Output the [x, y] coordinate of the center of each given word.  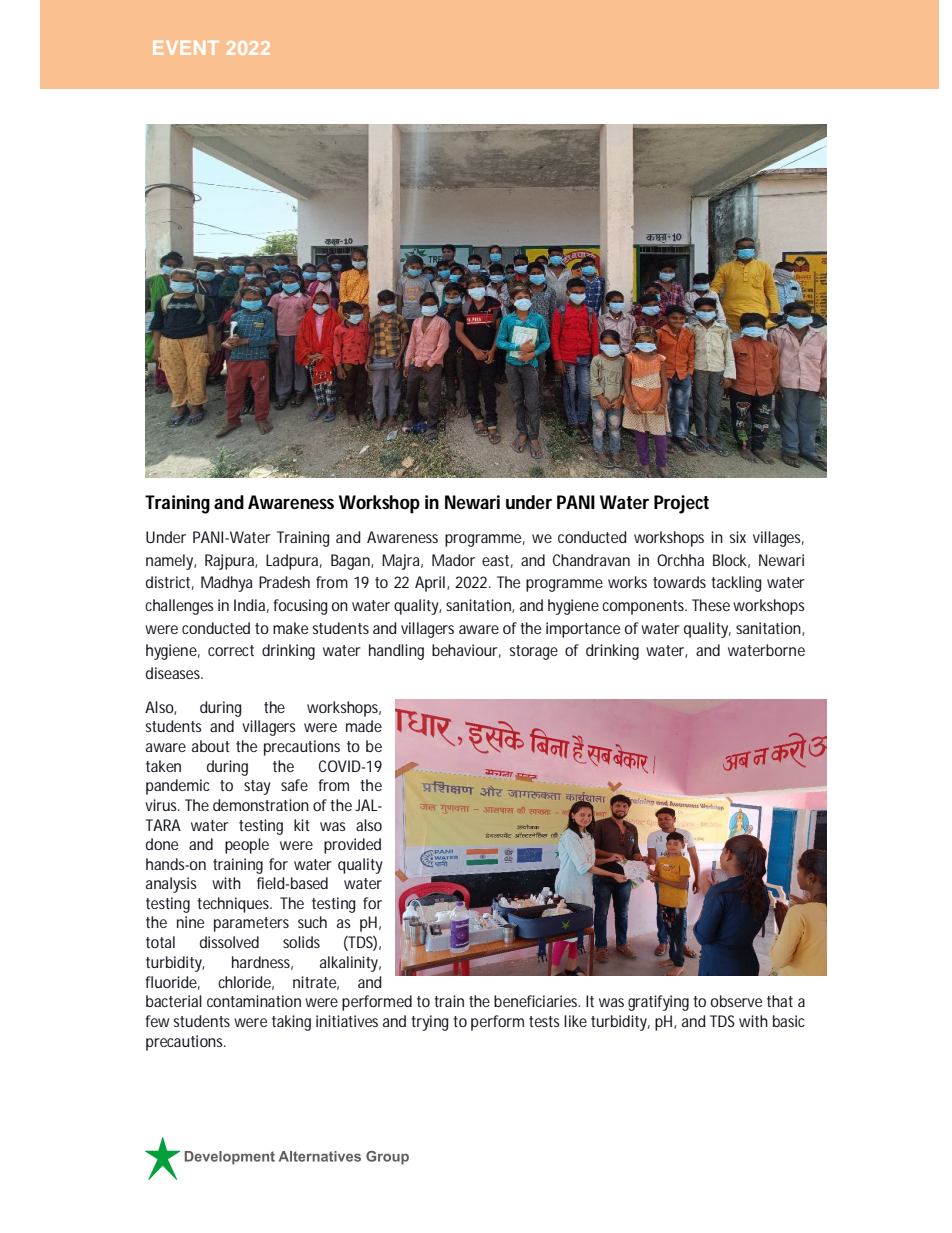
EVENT [186, 48]
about [211, 746]
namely [171, 562]
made [364, 726]
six [737, 537]
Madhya [226, 584]
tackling [736, 584]
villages [778, 539]
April [430, 584]
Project [681, 504]
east [497, 561]
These [711, 605]
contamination [254, 1001]
